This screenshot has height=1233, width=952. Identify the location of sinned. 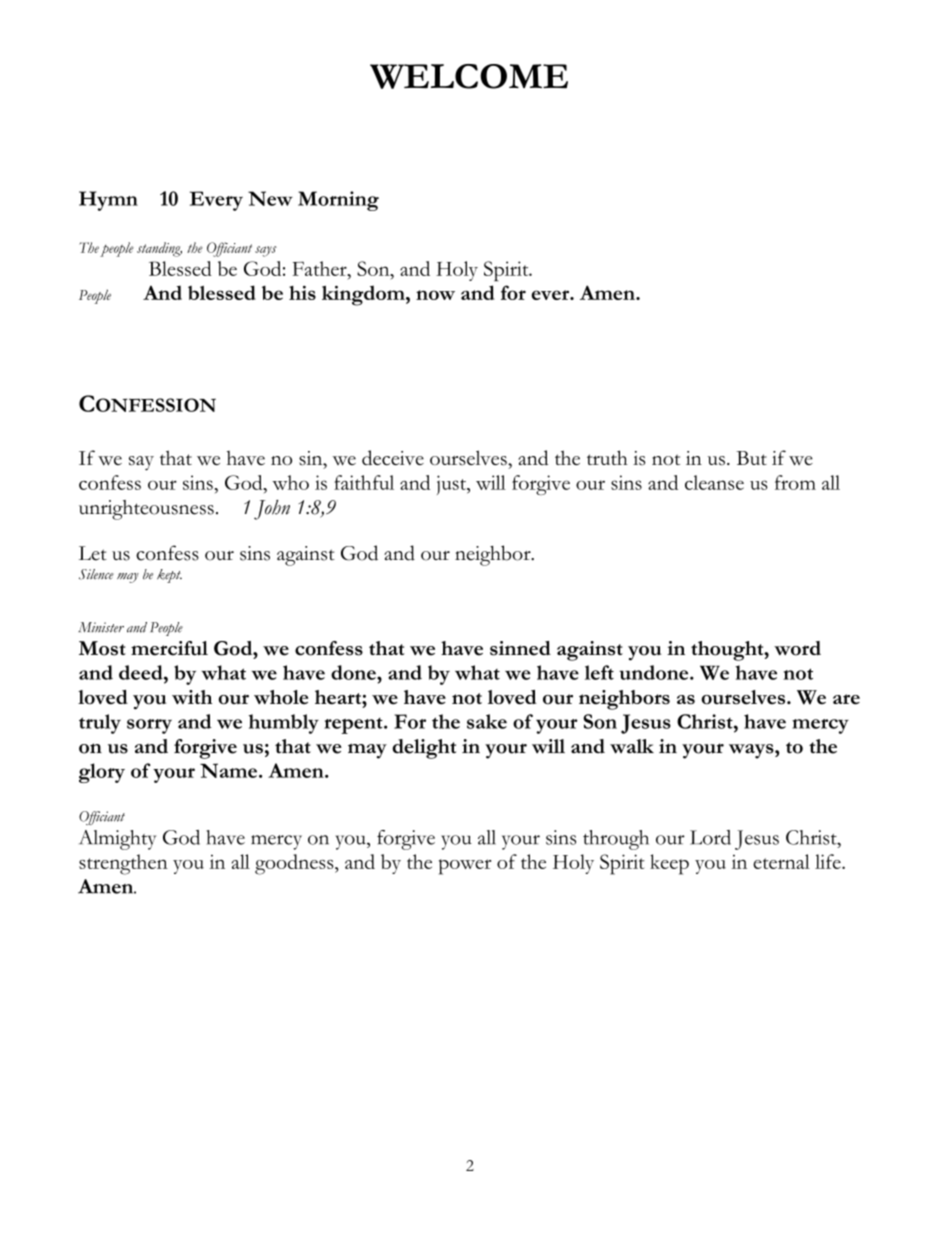
(520, 648).
